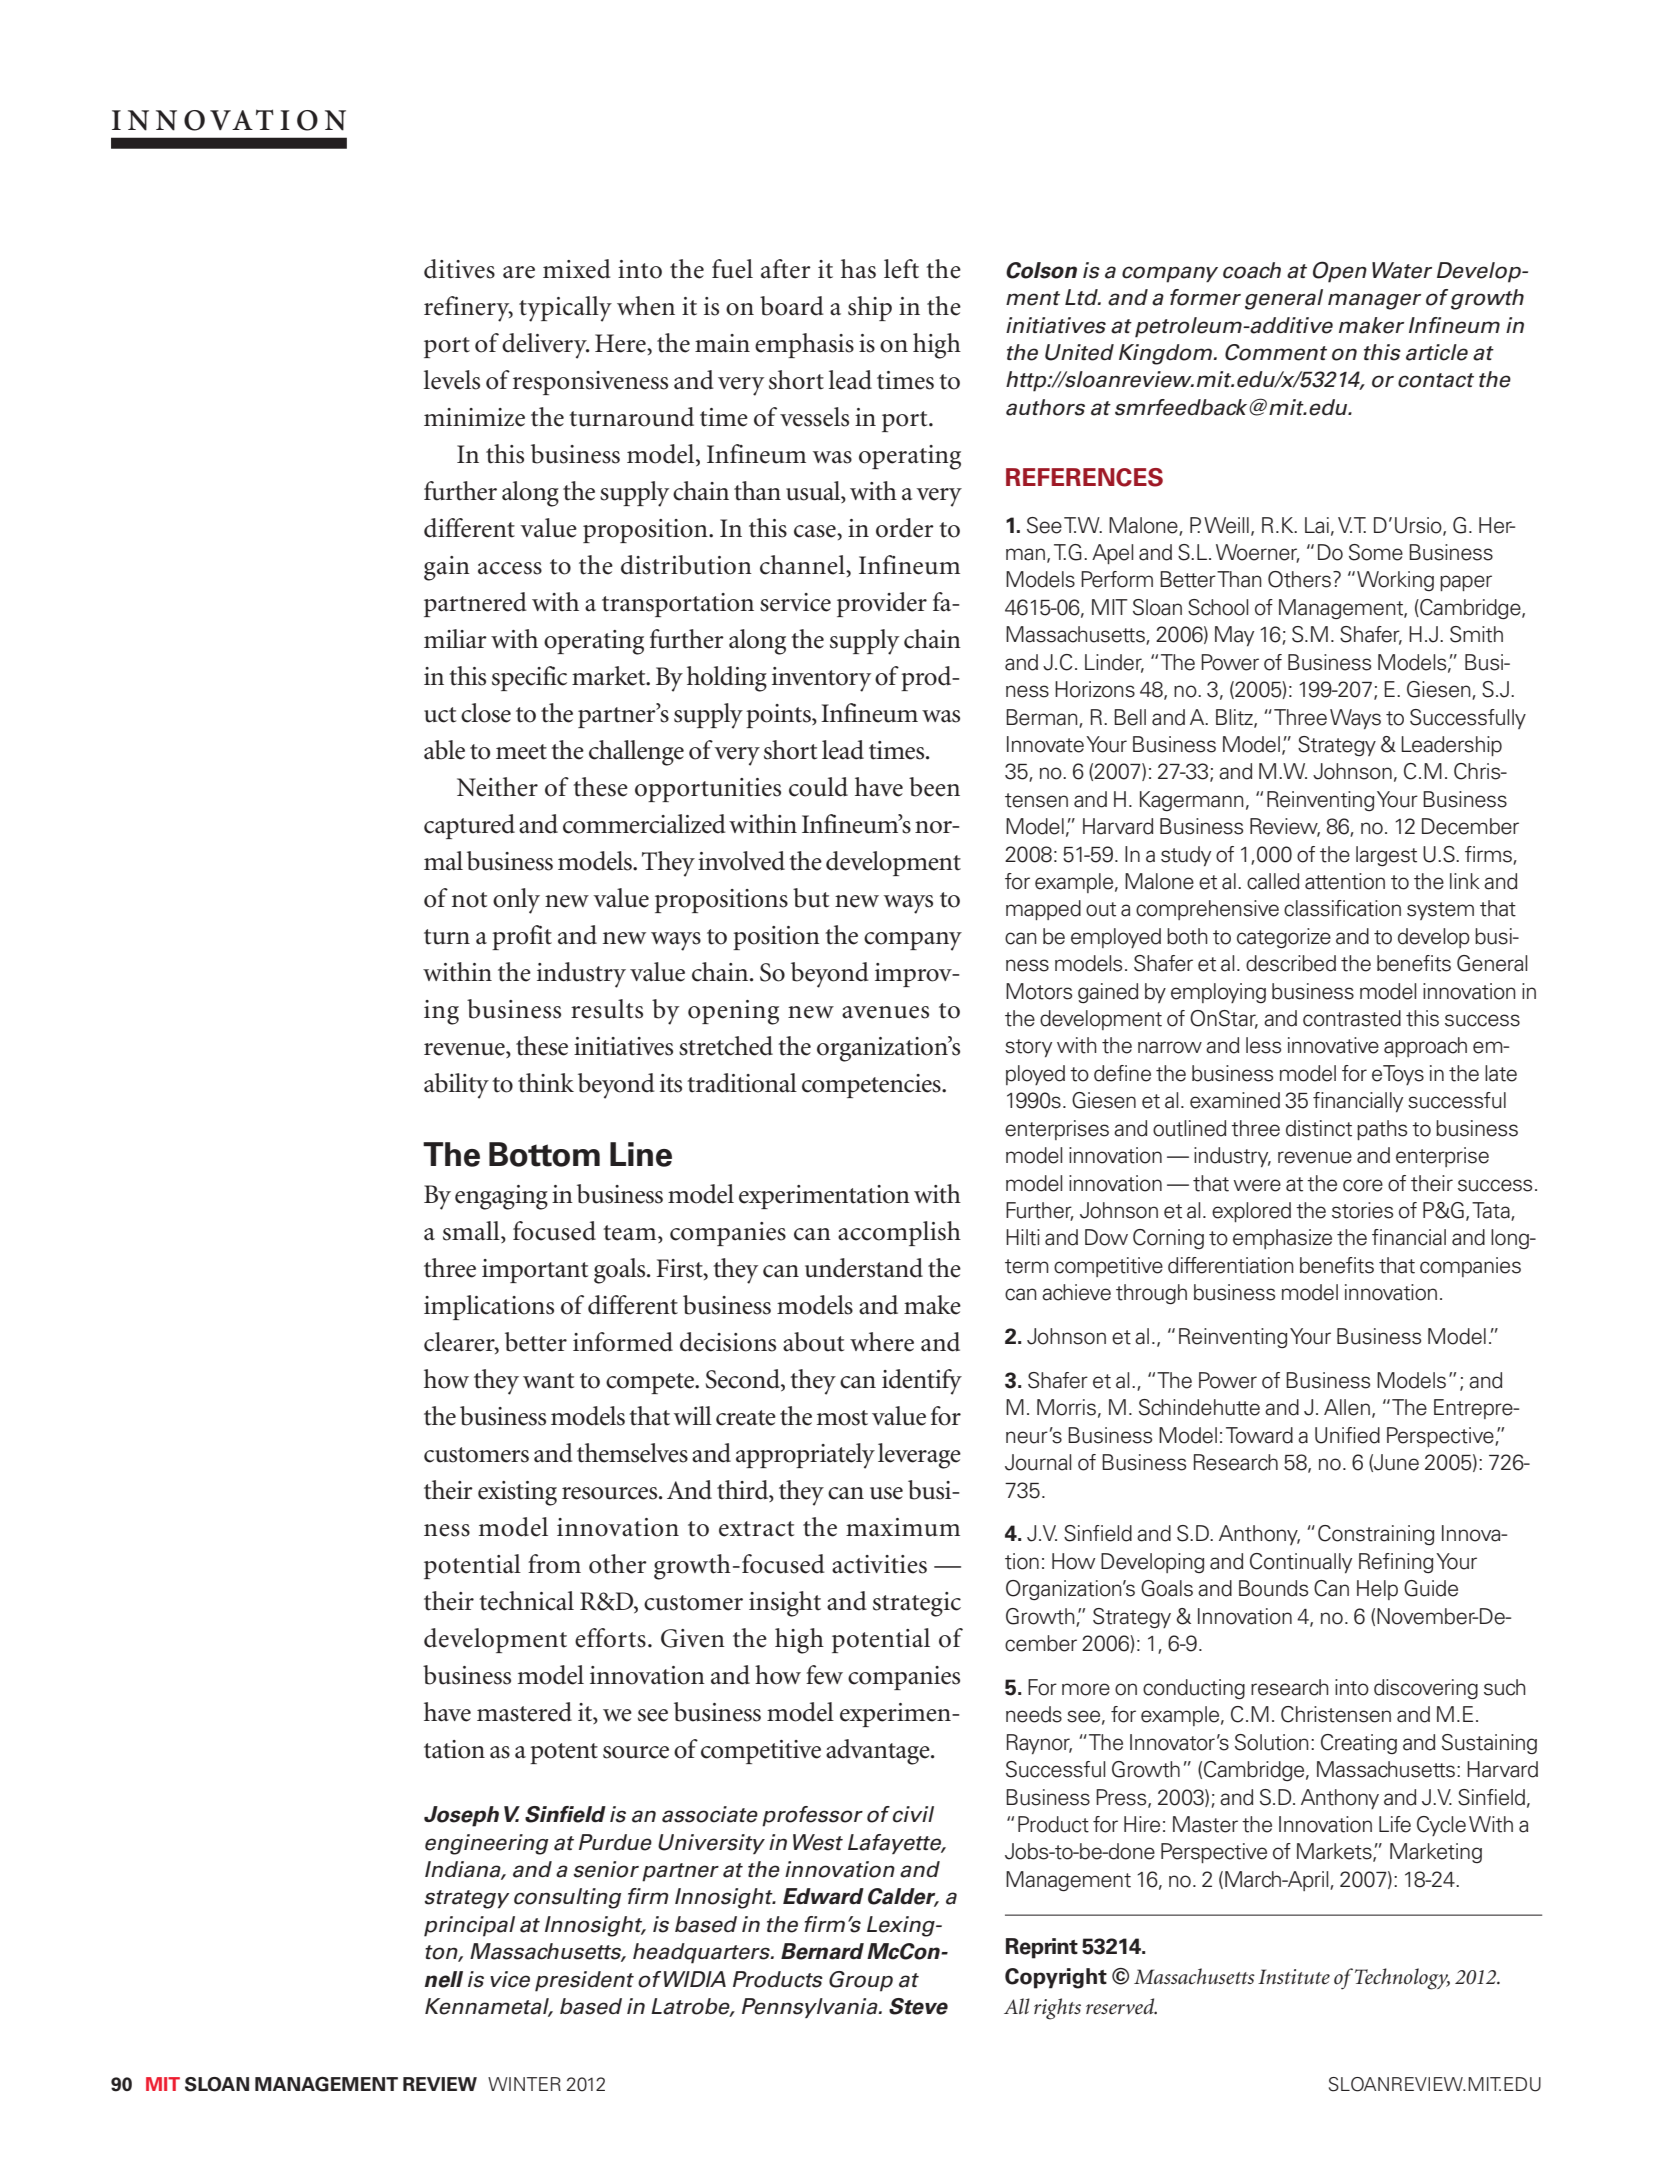  Describe the element at coordinates (1363, 1185) in the screenshot. I see `core` at that location.
